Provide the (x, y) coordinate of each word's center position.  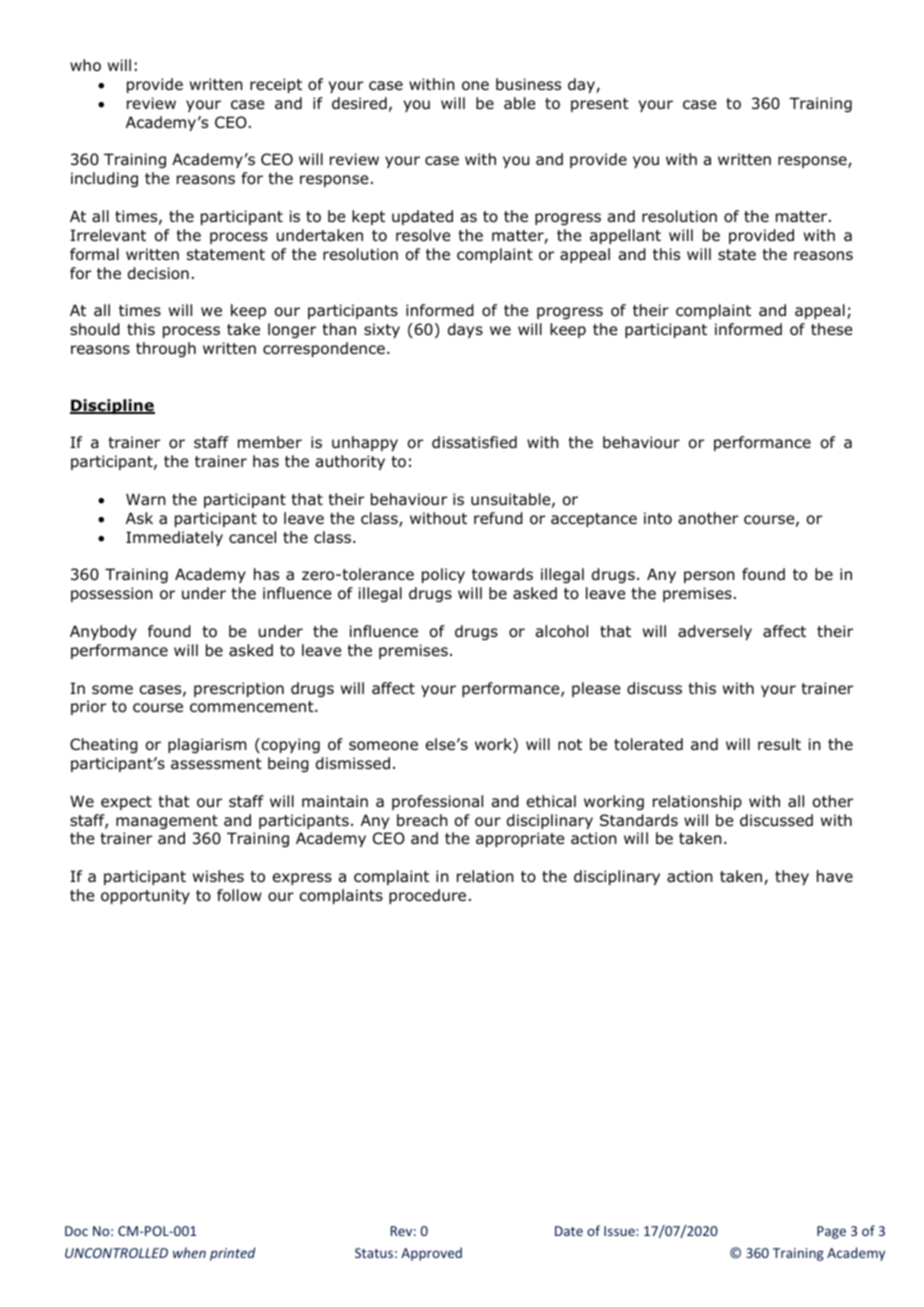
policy (443, 575)
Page (831, 1232)
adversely (715, 632)
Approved (431, 1254)
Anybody (103, 632)
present (600, 105)
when (189, 1252)
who (85, 65)
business (528, 84)
